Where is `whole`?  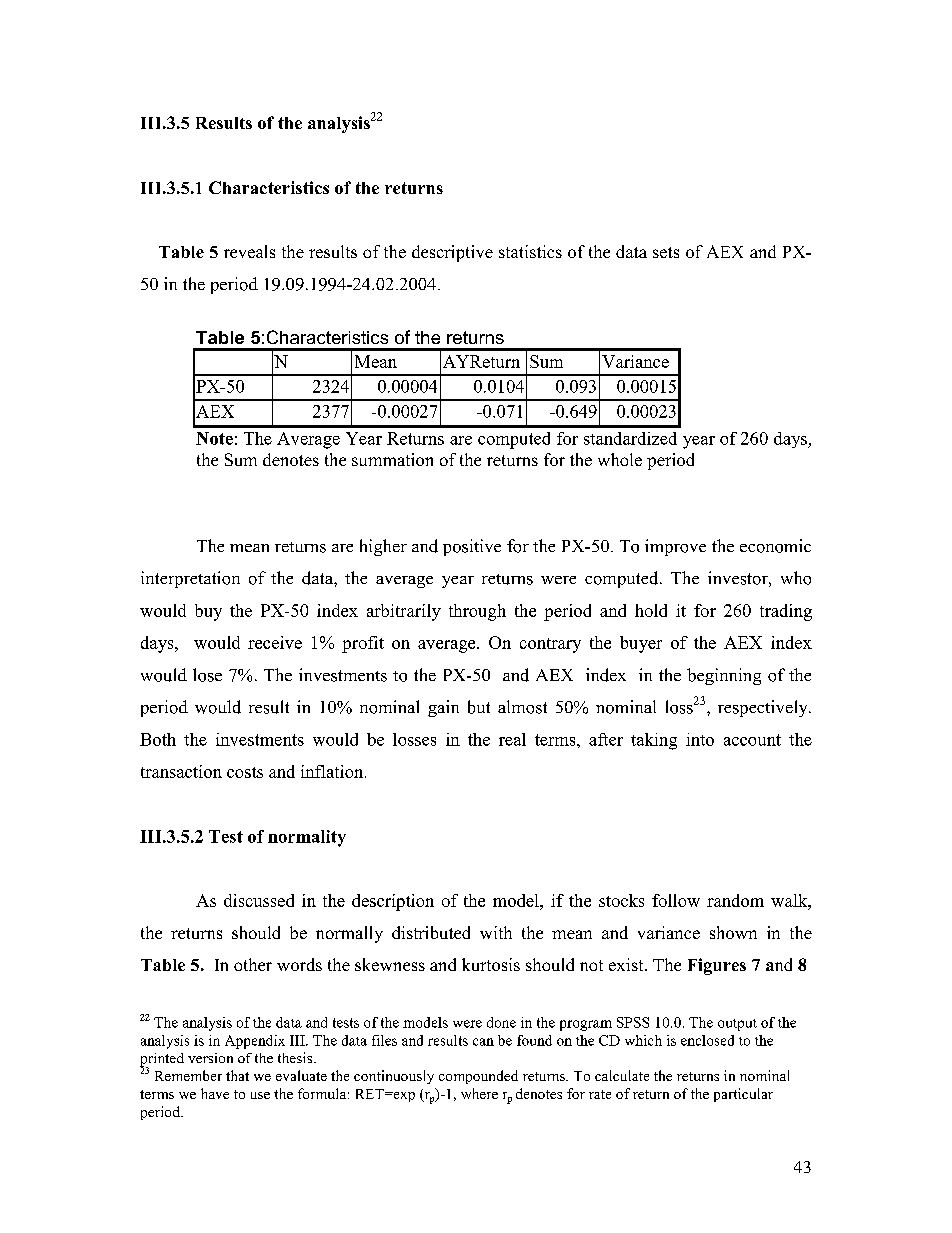
whole is located at coordinates (620, 459).
